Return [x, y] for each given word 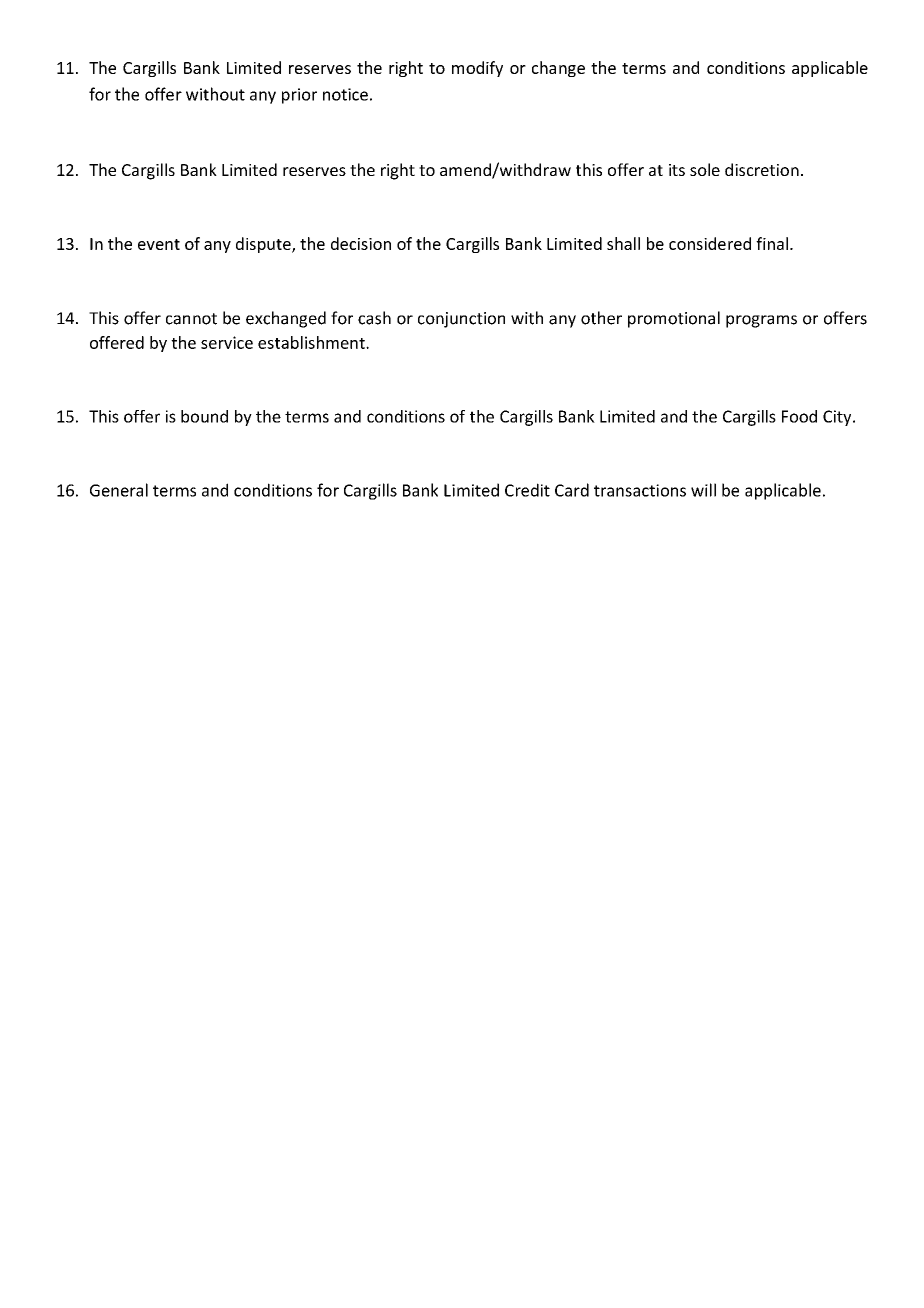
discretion [762, 169]
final [772, 243]
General [119, 490]
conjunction [461, 320]
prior [299, 96]
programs [761, 321]
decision [361, 243]
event [159, 244]
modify [477, 69]
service [227, 342]
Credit [527, 490]
